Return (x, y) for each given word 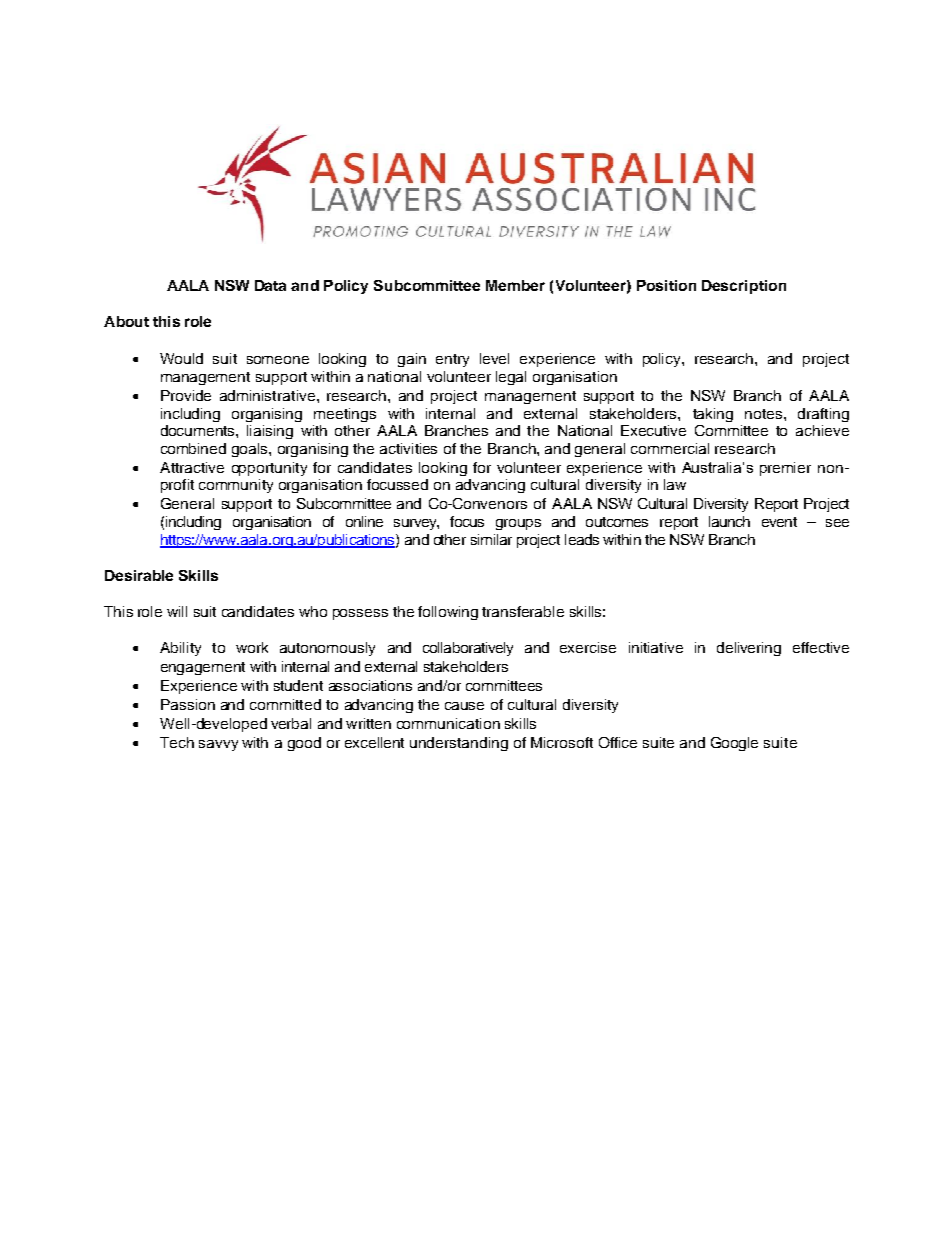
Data (270, 285)
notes (765, 414)
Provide (186, 395)
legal (511, 378)
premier (785, 469)
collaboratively (468, 649)
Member (515, 285)
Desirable (139, 575)
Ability (180, 649)
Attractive (192, 467)
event (779, 522)
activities (408, 448)
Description (744, 287)
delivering (749, 649)
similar (491, 539)
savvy (218, 745)
